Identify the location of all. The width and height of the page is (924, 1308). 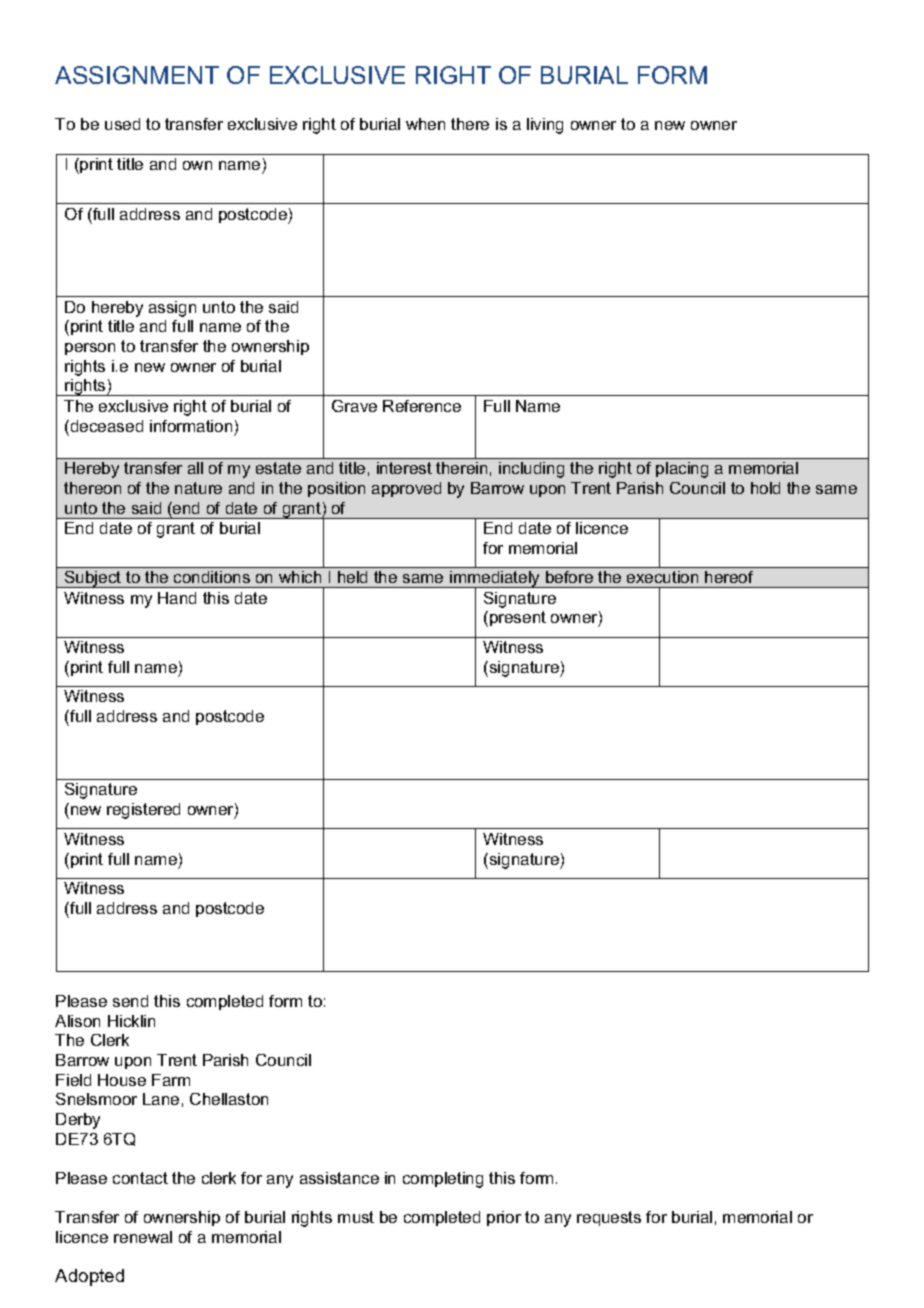
(195, 468).
